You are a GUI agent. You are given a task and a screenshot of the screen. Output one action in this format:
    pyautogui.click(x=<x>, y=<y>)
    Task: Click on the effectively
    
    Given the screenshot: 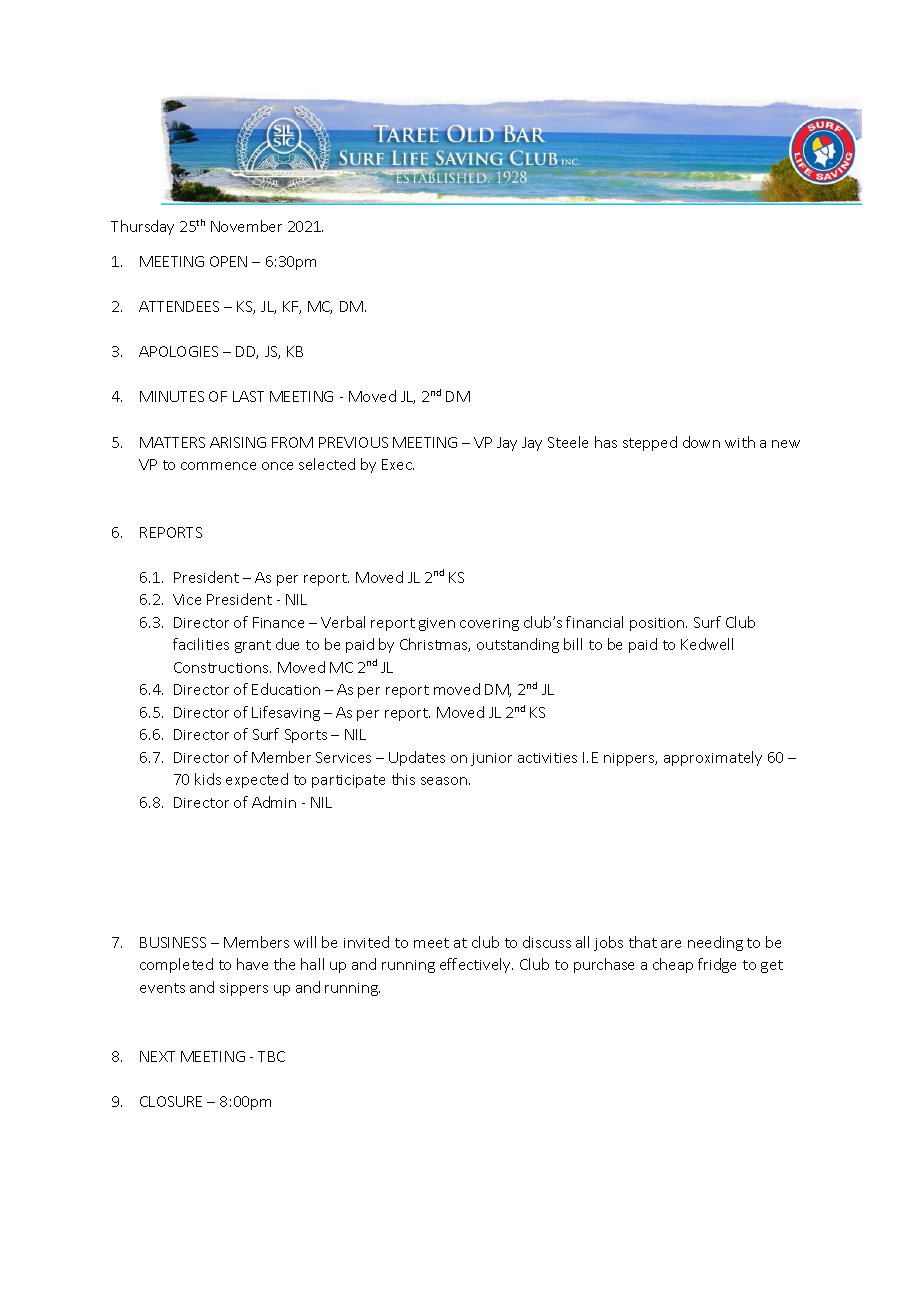 What is the action you would take?
    pyautogui.click(x=476, y=965)
